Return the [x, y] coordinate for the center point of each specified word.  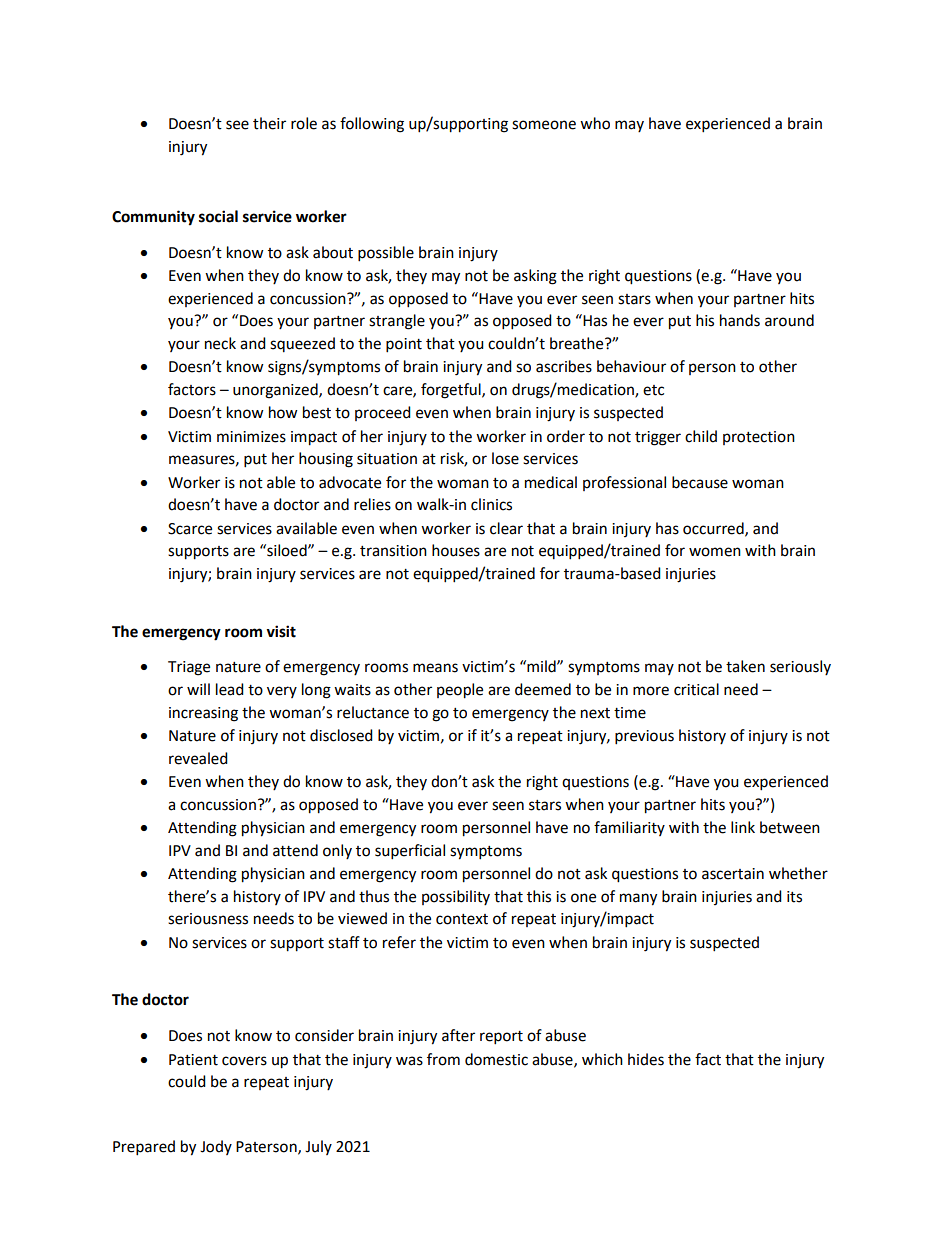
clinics [491, 504]
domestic [496, 1059]
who [595, 123]
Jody [216, 1147]
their [269, 123]
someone [544, 125]
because [700, 482]
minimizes [251, 437]
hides [646, 1059]
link [743, 827]
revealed [198, 758]
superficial [410, 852]
